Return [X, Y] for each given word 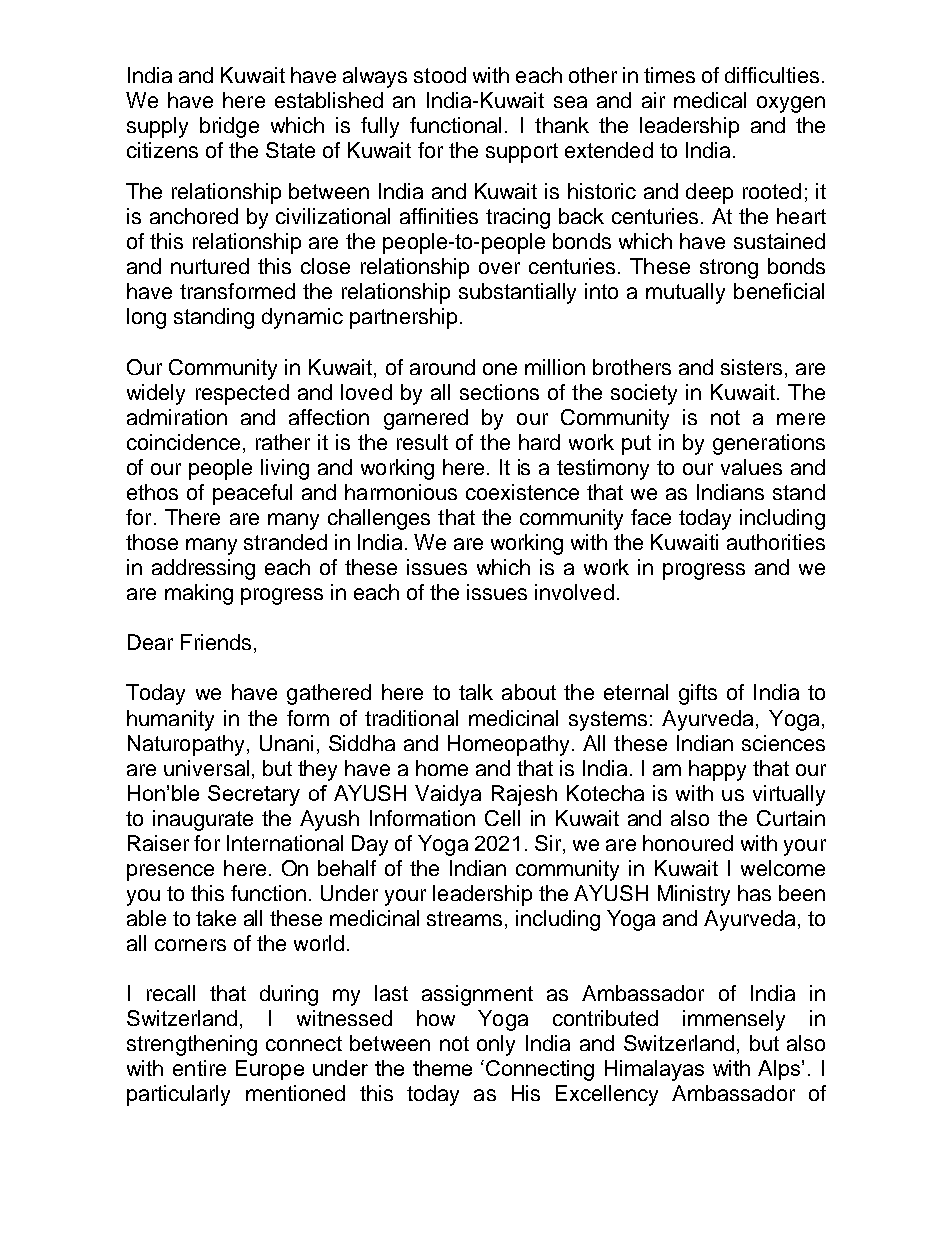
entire [199, 1068]
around [442, 367]
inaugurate [203, 820]
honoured [688, 843]
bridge [229, 127]
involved [574, 592]
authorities [776, 542]
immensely [734, 1020]
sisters [751, 367]
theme [442, 1068]
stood [440, 75]
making [199, 594]
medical [710, 100]
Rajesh [524, 795]
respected [242, 394]
